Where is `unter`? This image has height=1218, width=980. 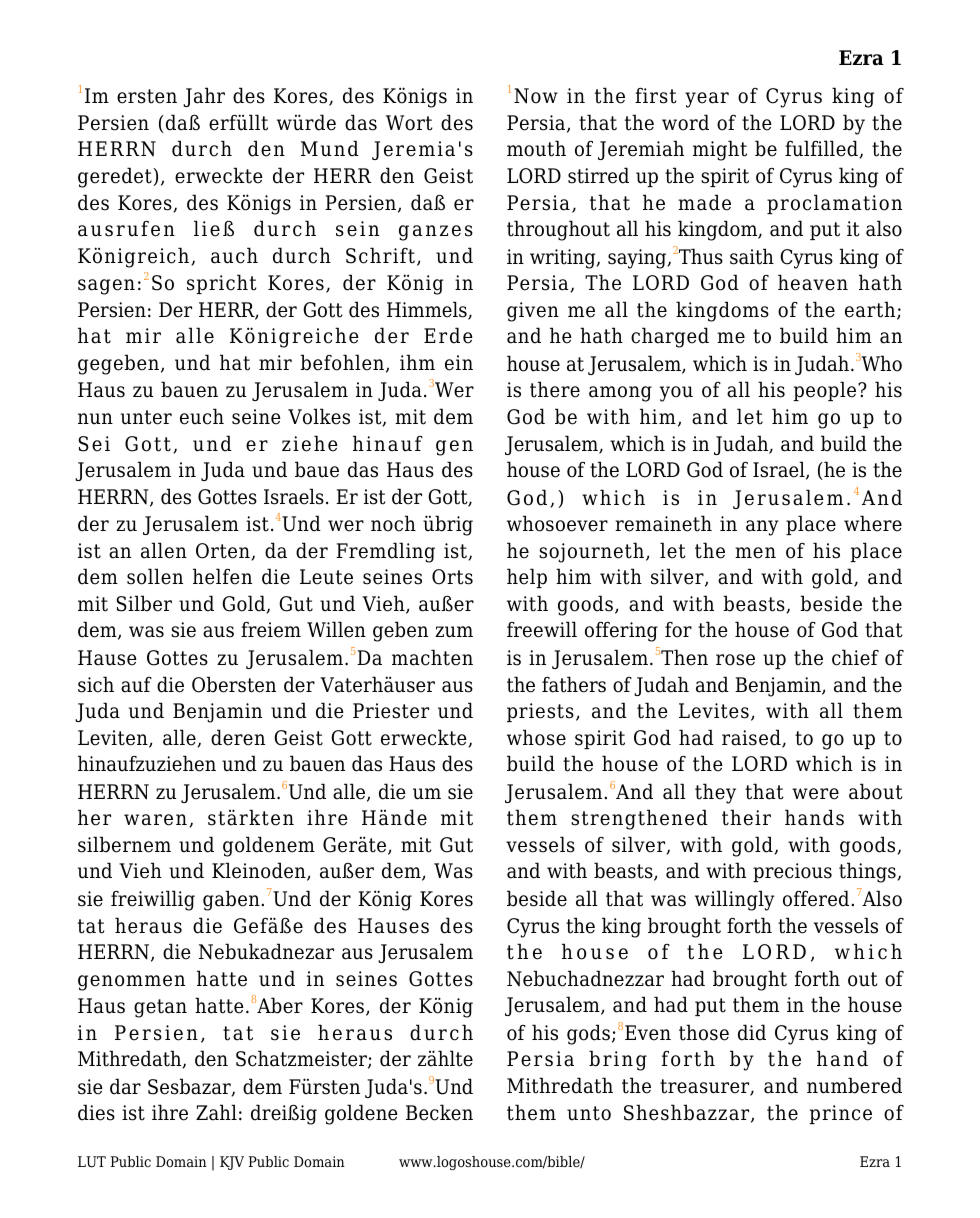
unter is located at coordinates (146, 417).
